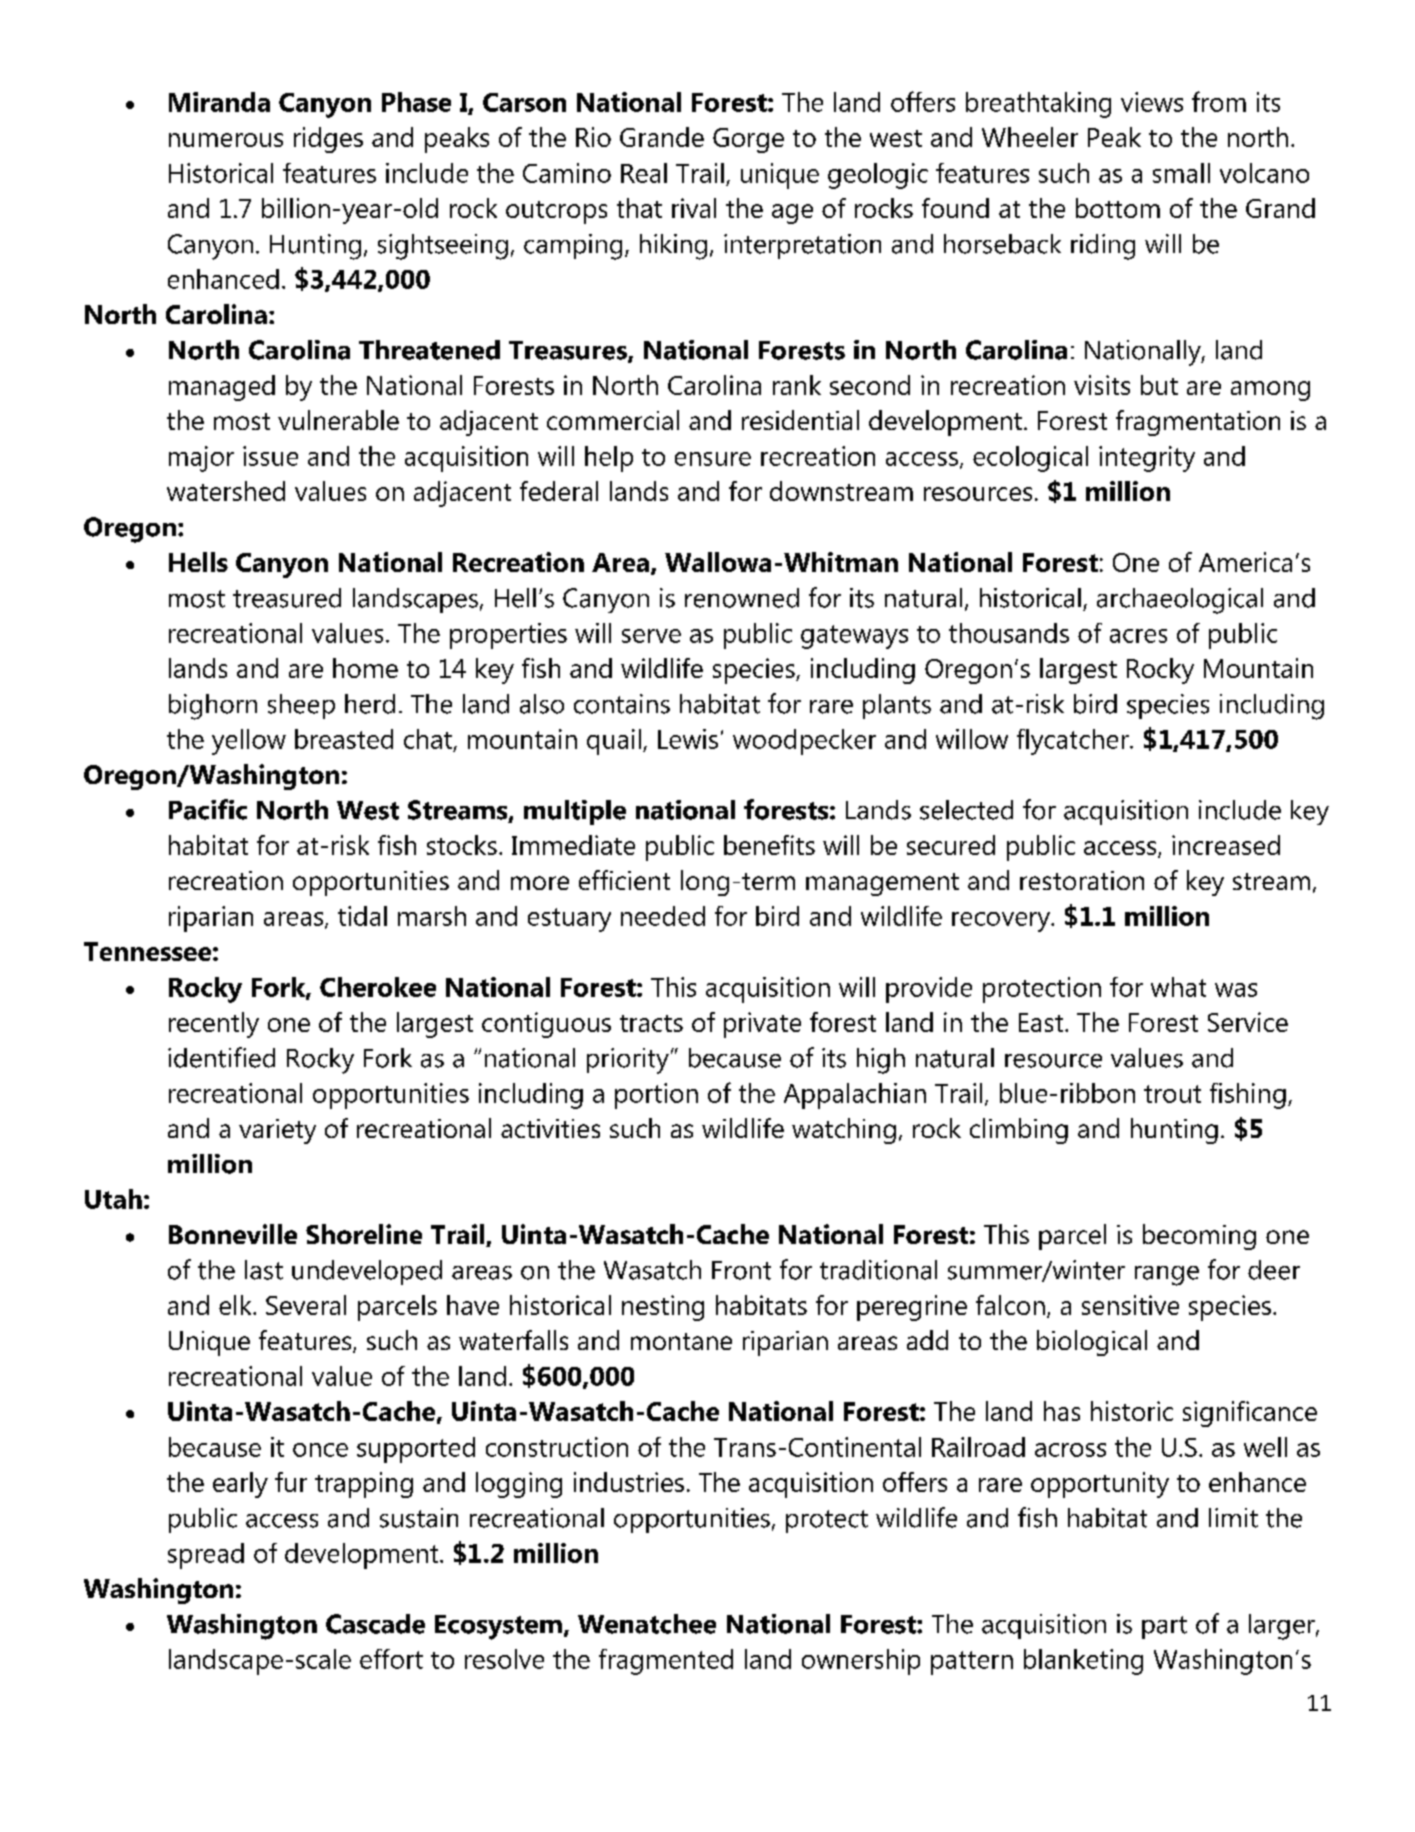 Image resolution: width=1415 pixels, height=1832 pixels. What do you see at coordinates (663, 916) in the screenshot?
I see `needed` at bounding box center [663, 916].
